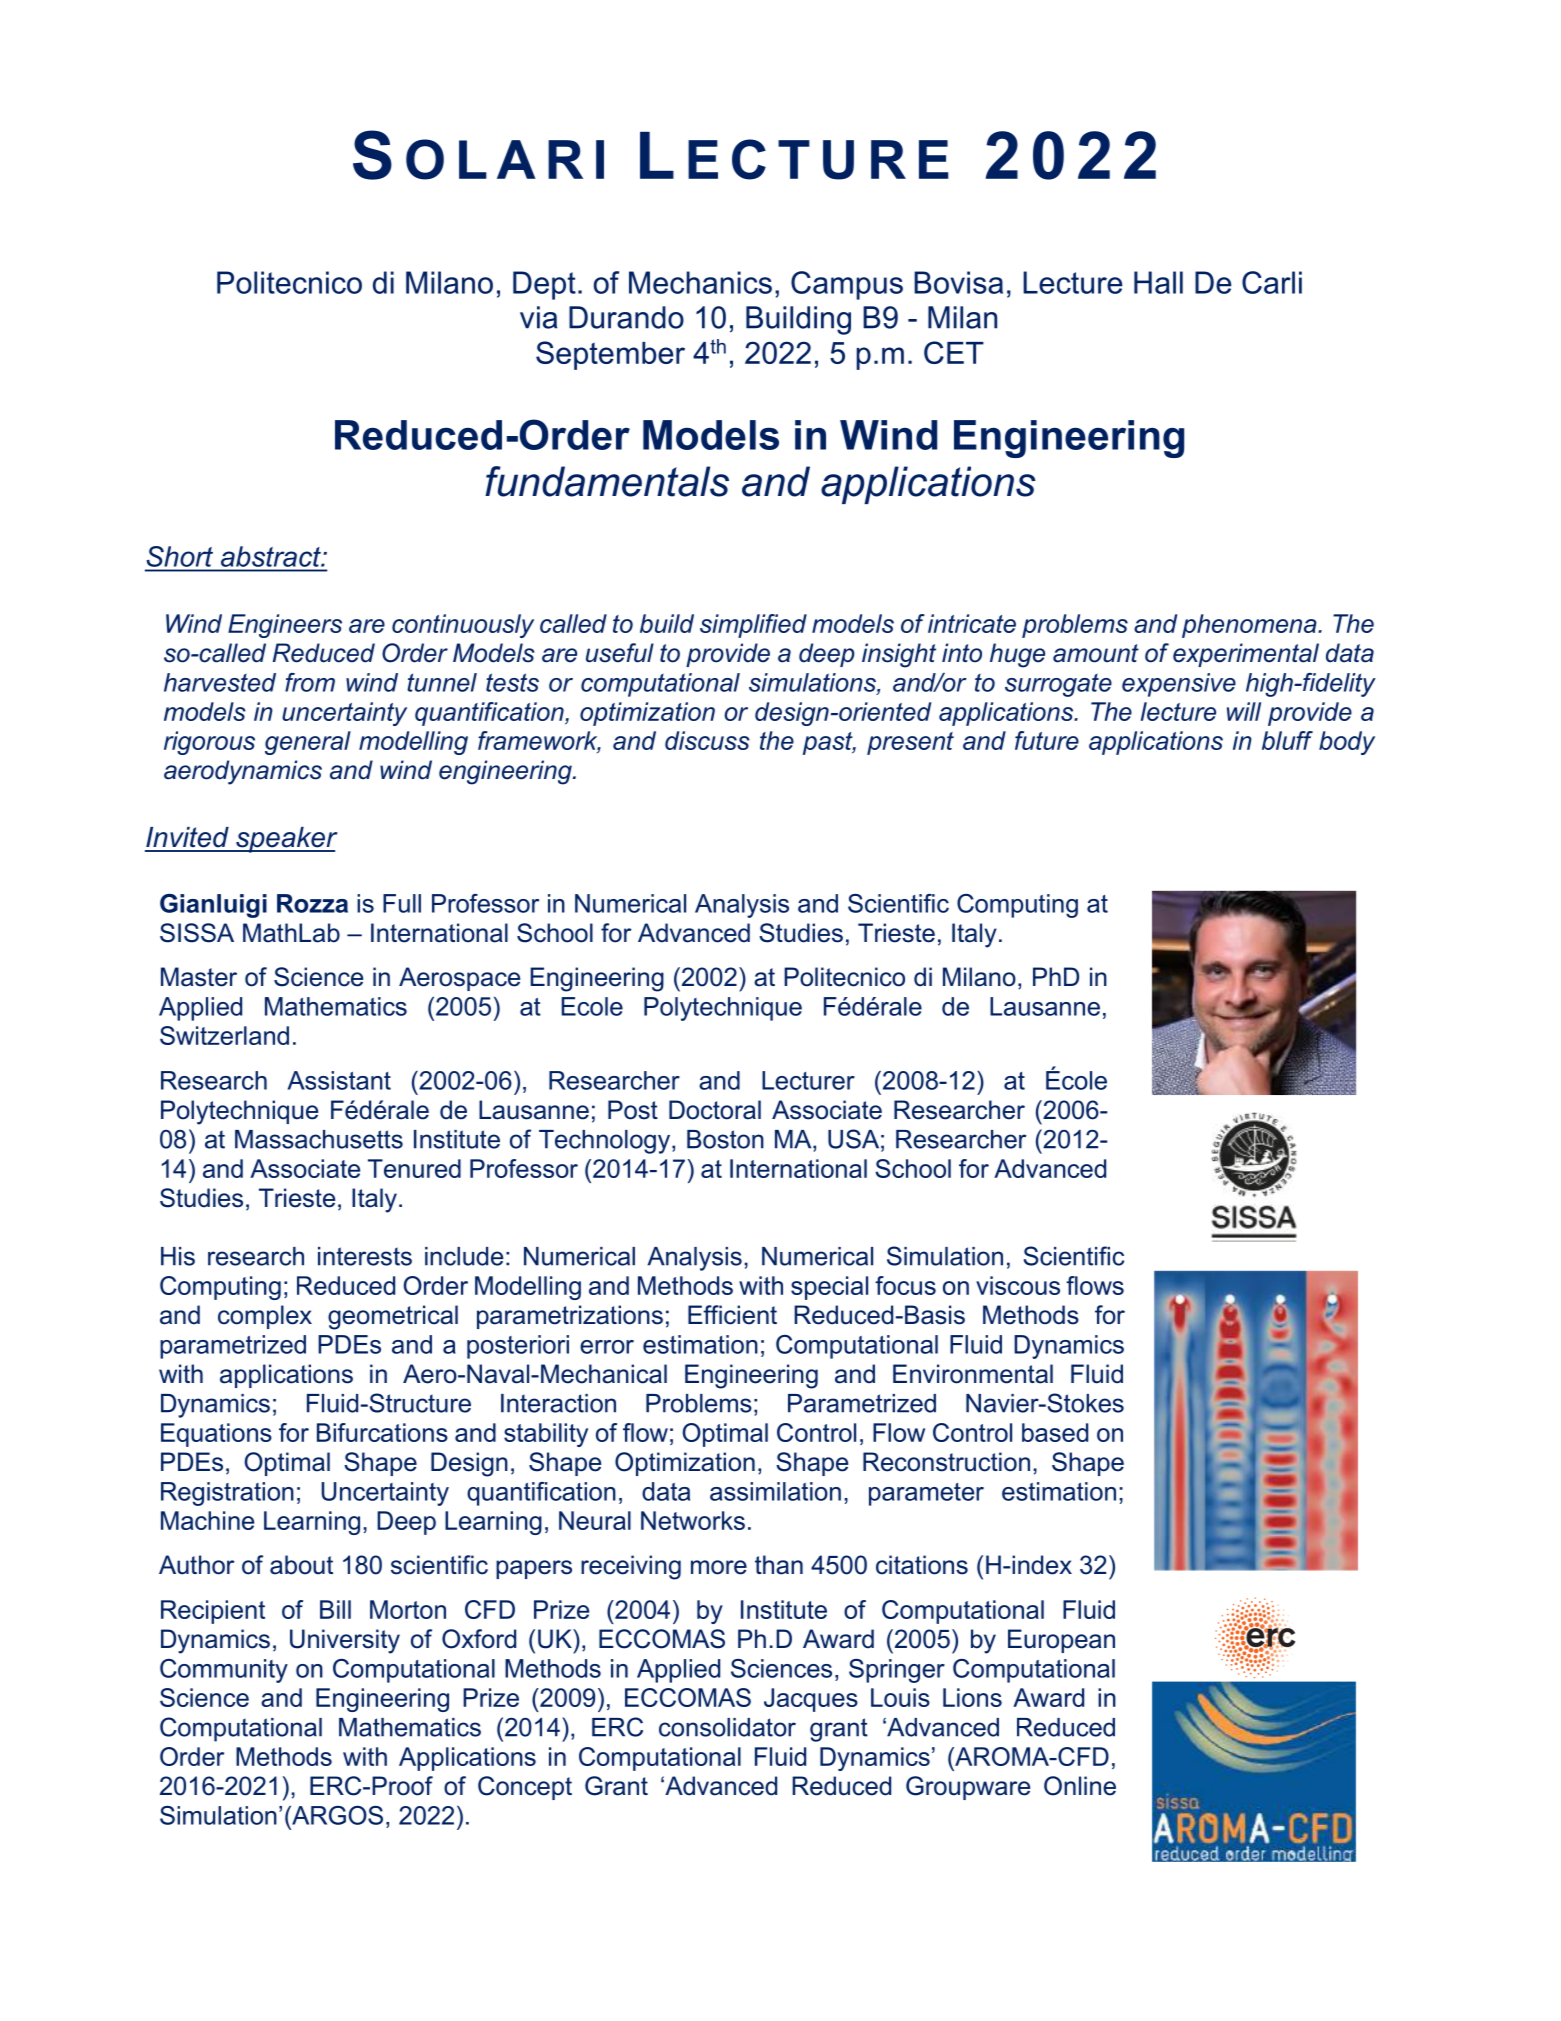 This screenshot has height=2021, width=1561. What do you see at coordinates (753, 626) in the screenshot?
I see `simplified` at bounding box center [753, 626].
